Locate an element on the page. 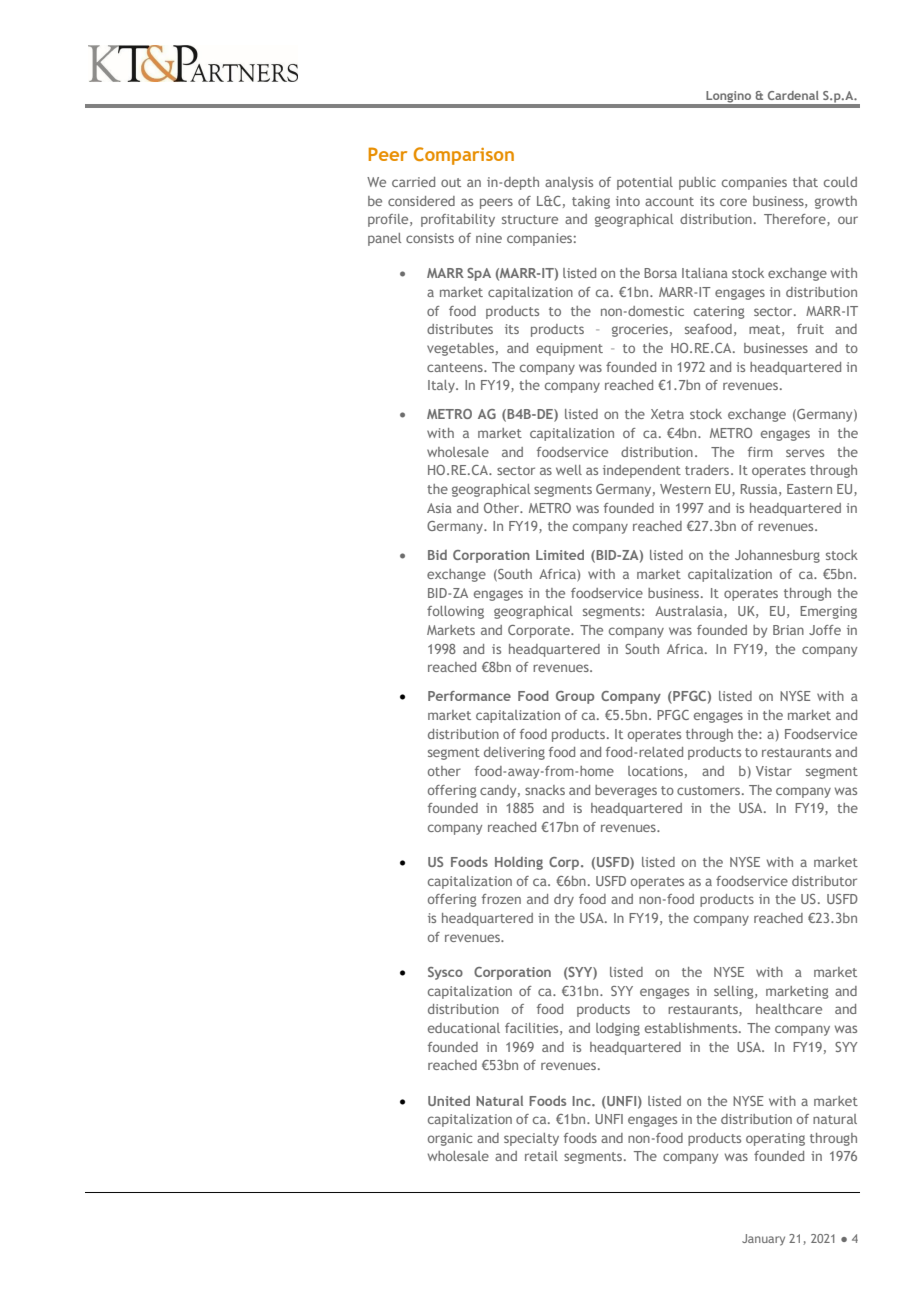  that is located at coordinates (805, 182).
